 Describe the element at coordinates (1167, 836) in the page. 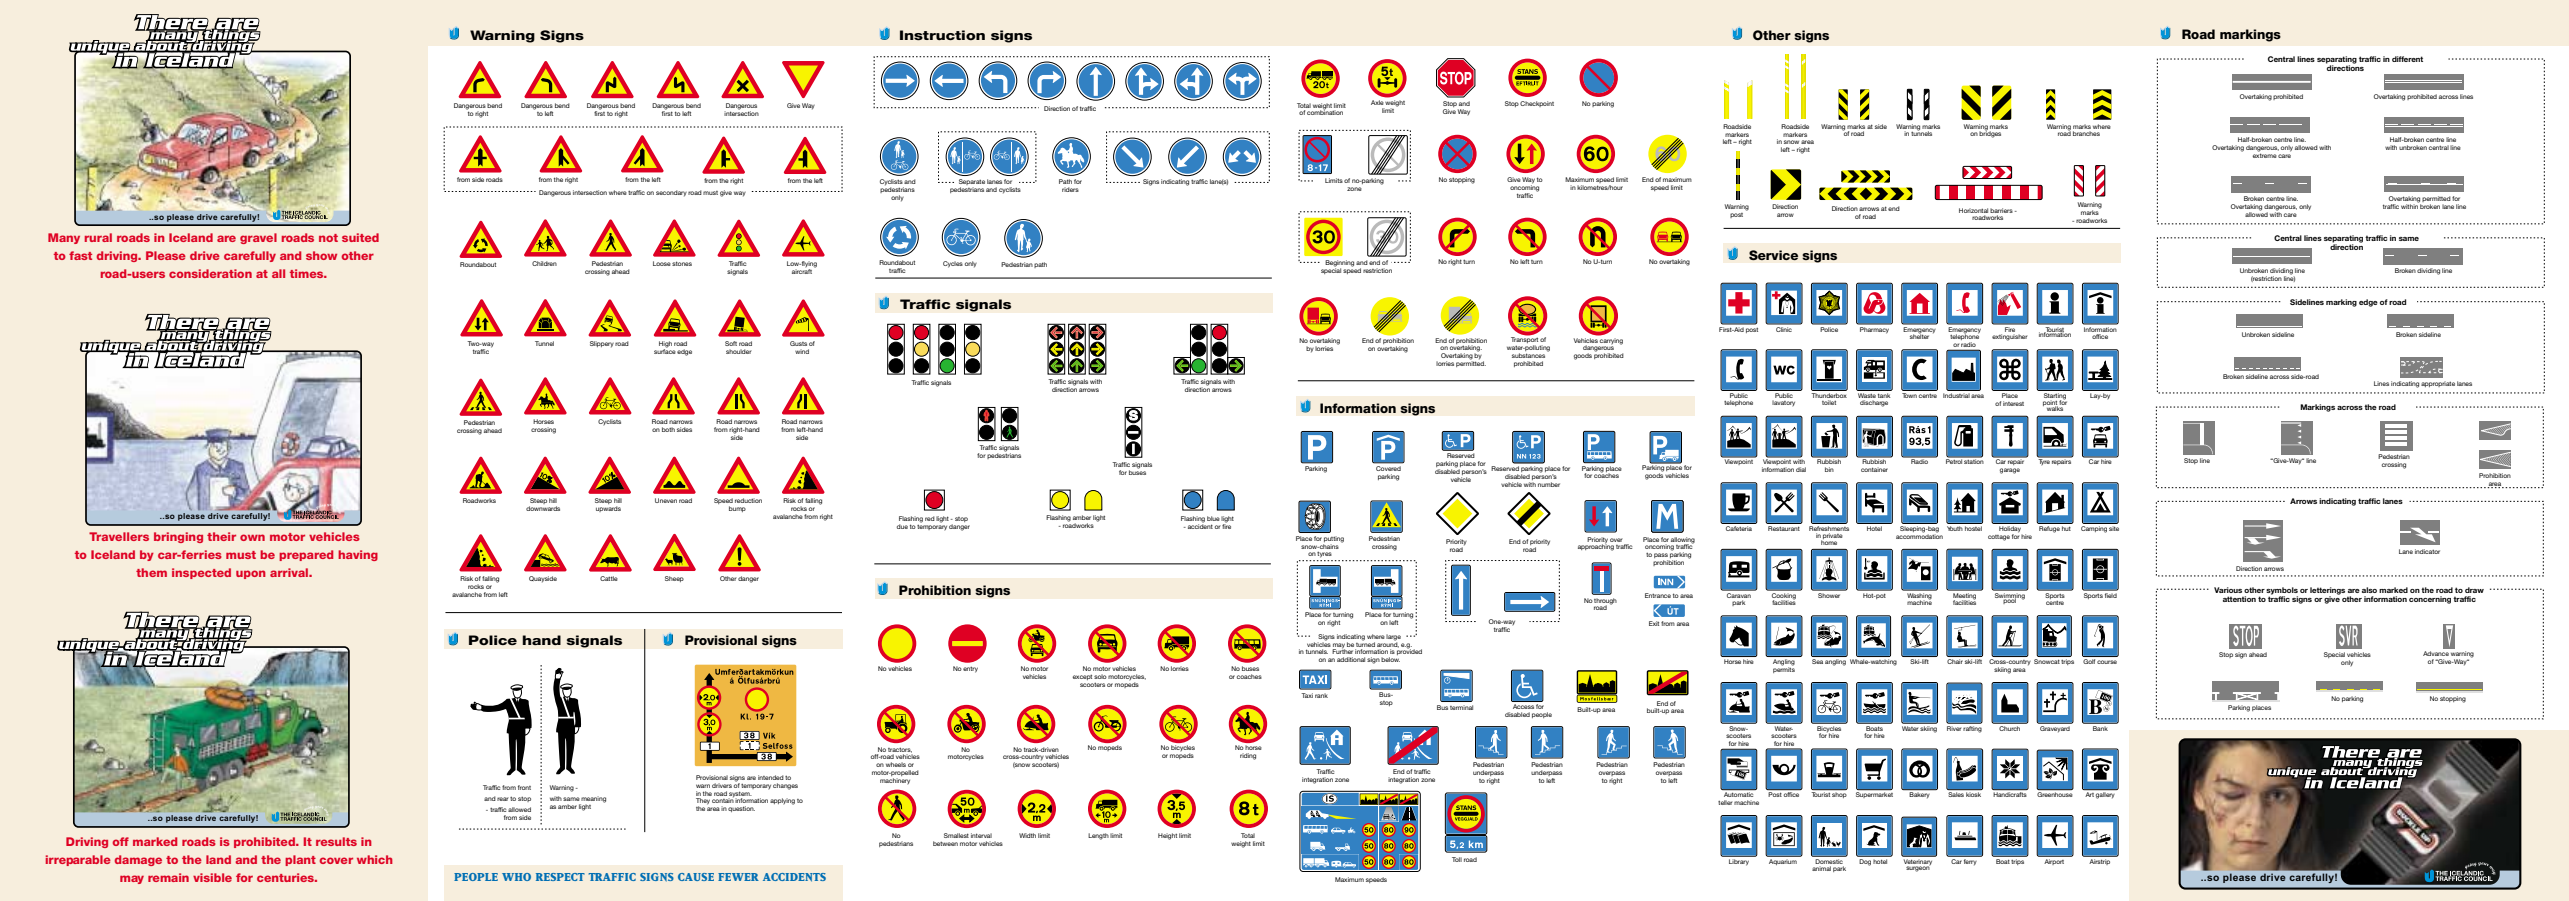

I see `Height` at that location.
